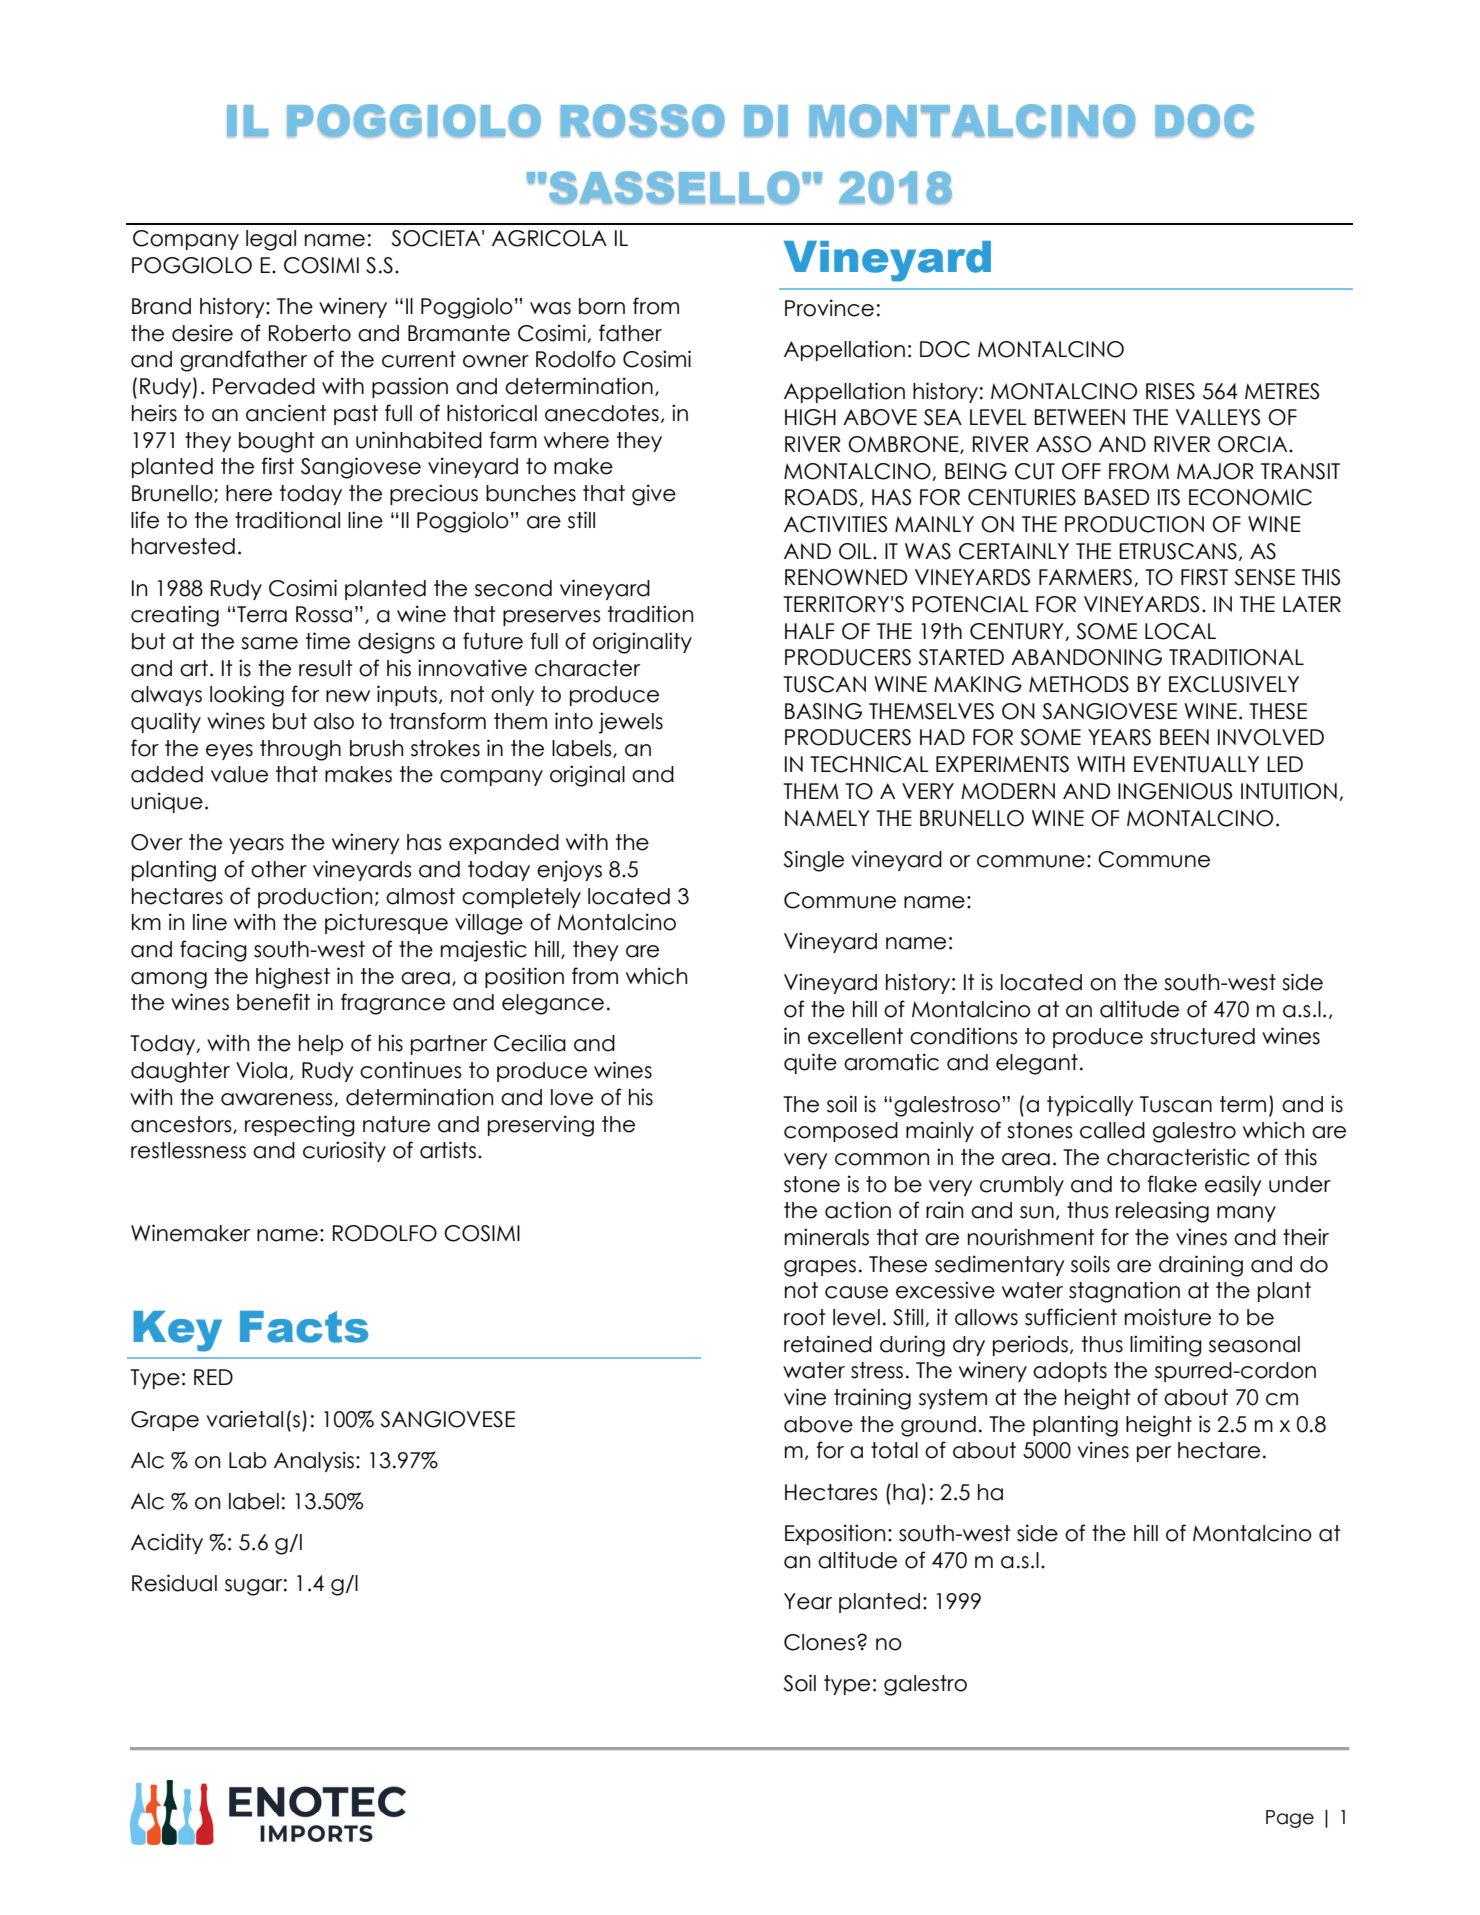  What do you see at coordinates (1202, 1036) in the screenshot?
I see `structured` at bounding box center [1202, 1036].
